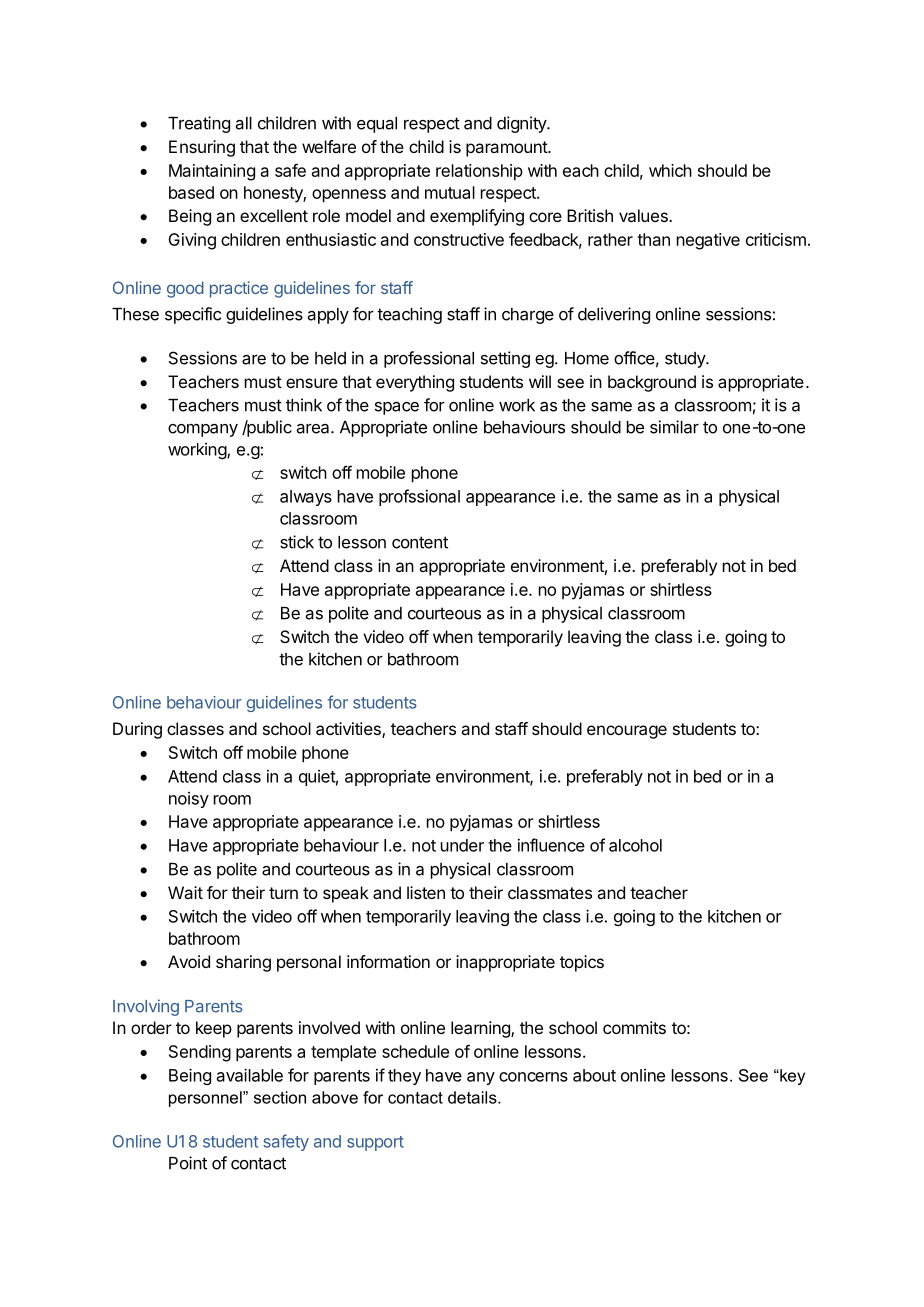  Describe the element at coordinates (791, 1077) in the document. I see `key` at that location.
